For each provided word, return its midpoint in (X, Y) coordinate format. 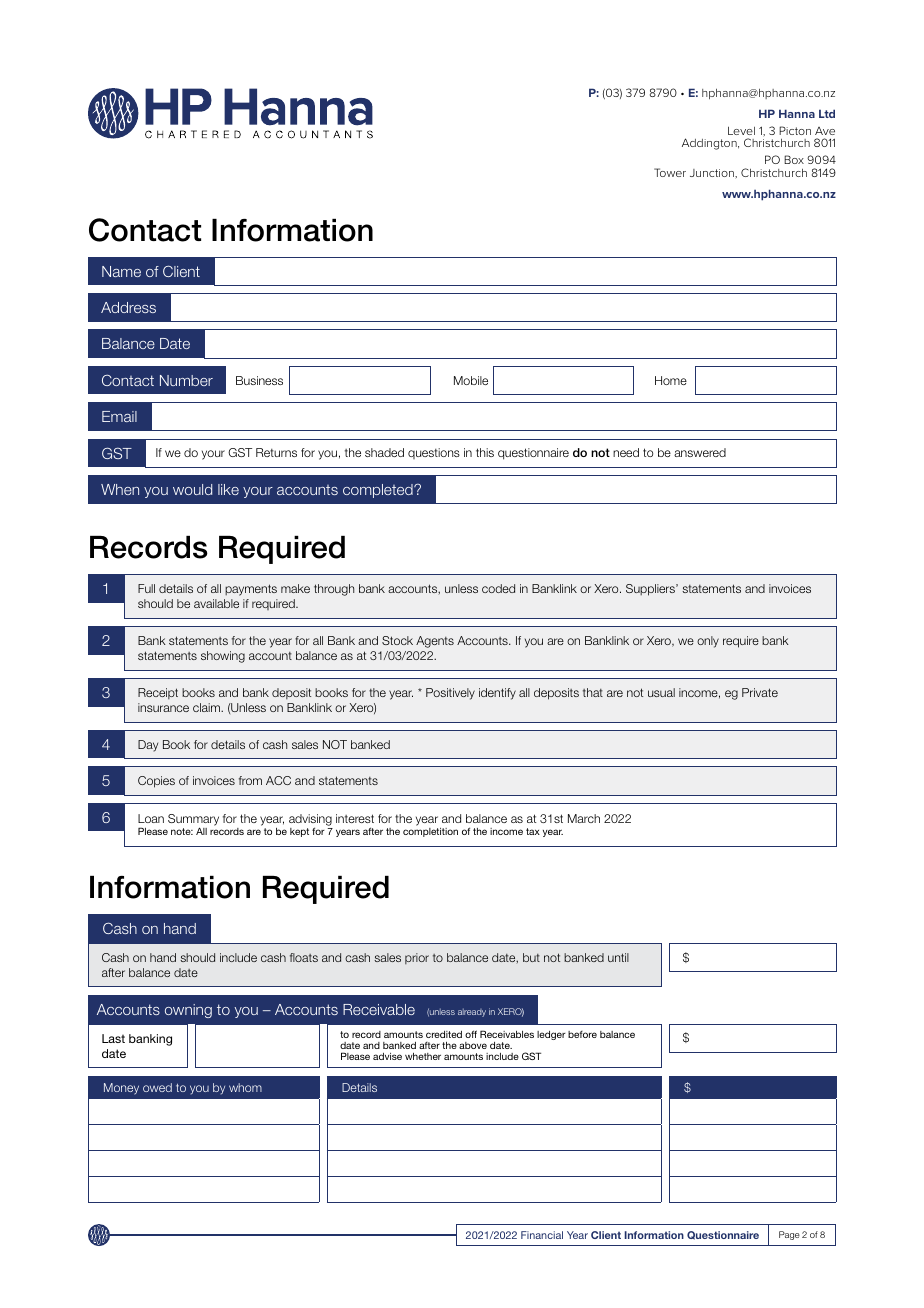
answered (700, 452)
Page (789, 1235)
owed (157, 1087)
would (192, 489)
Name (121, 271)
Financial (542, 1235)
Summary (193, 821)
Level (741, 130)
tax (533, 831)
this (485, 452)
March (584, 818)
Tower (670, 172)
